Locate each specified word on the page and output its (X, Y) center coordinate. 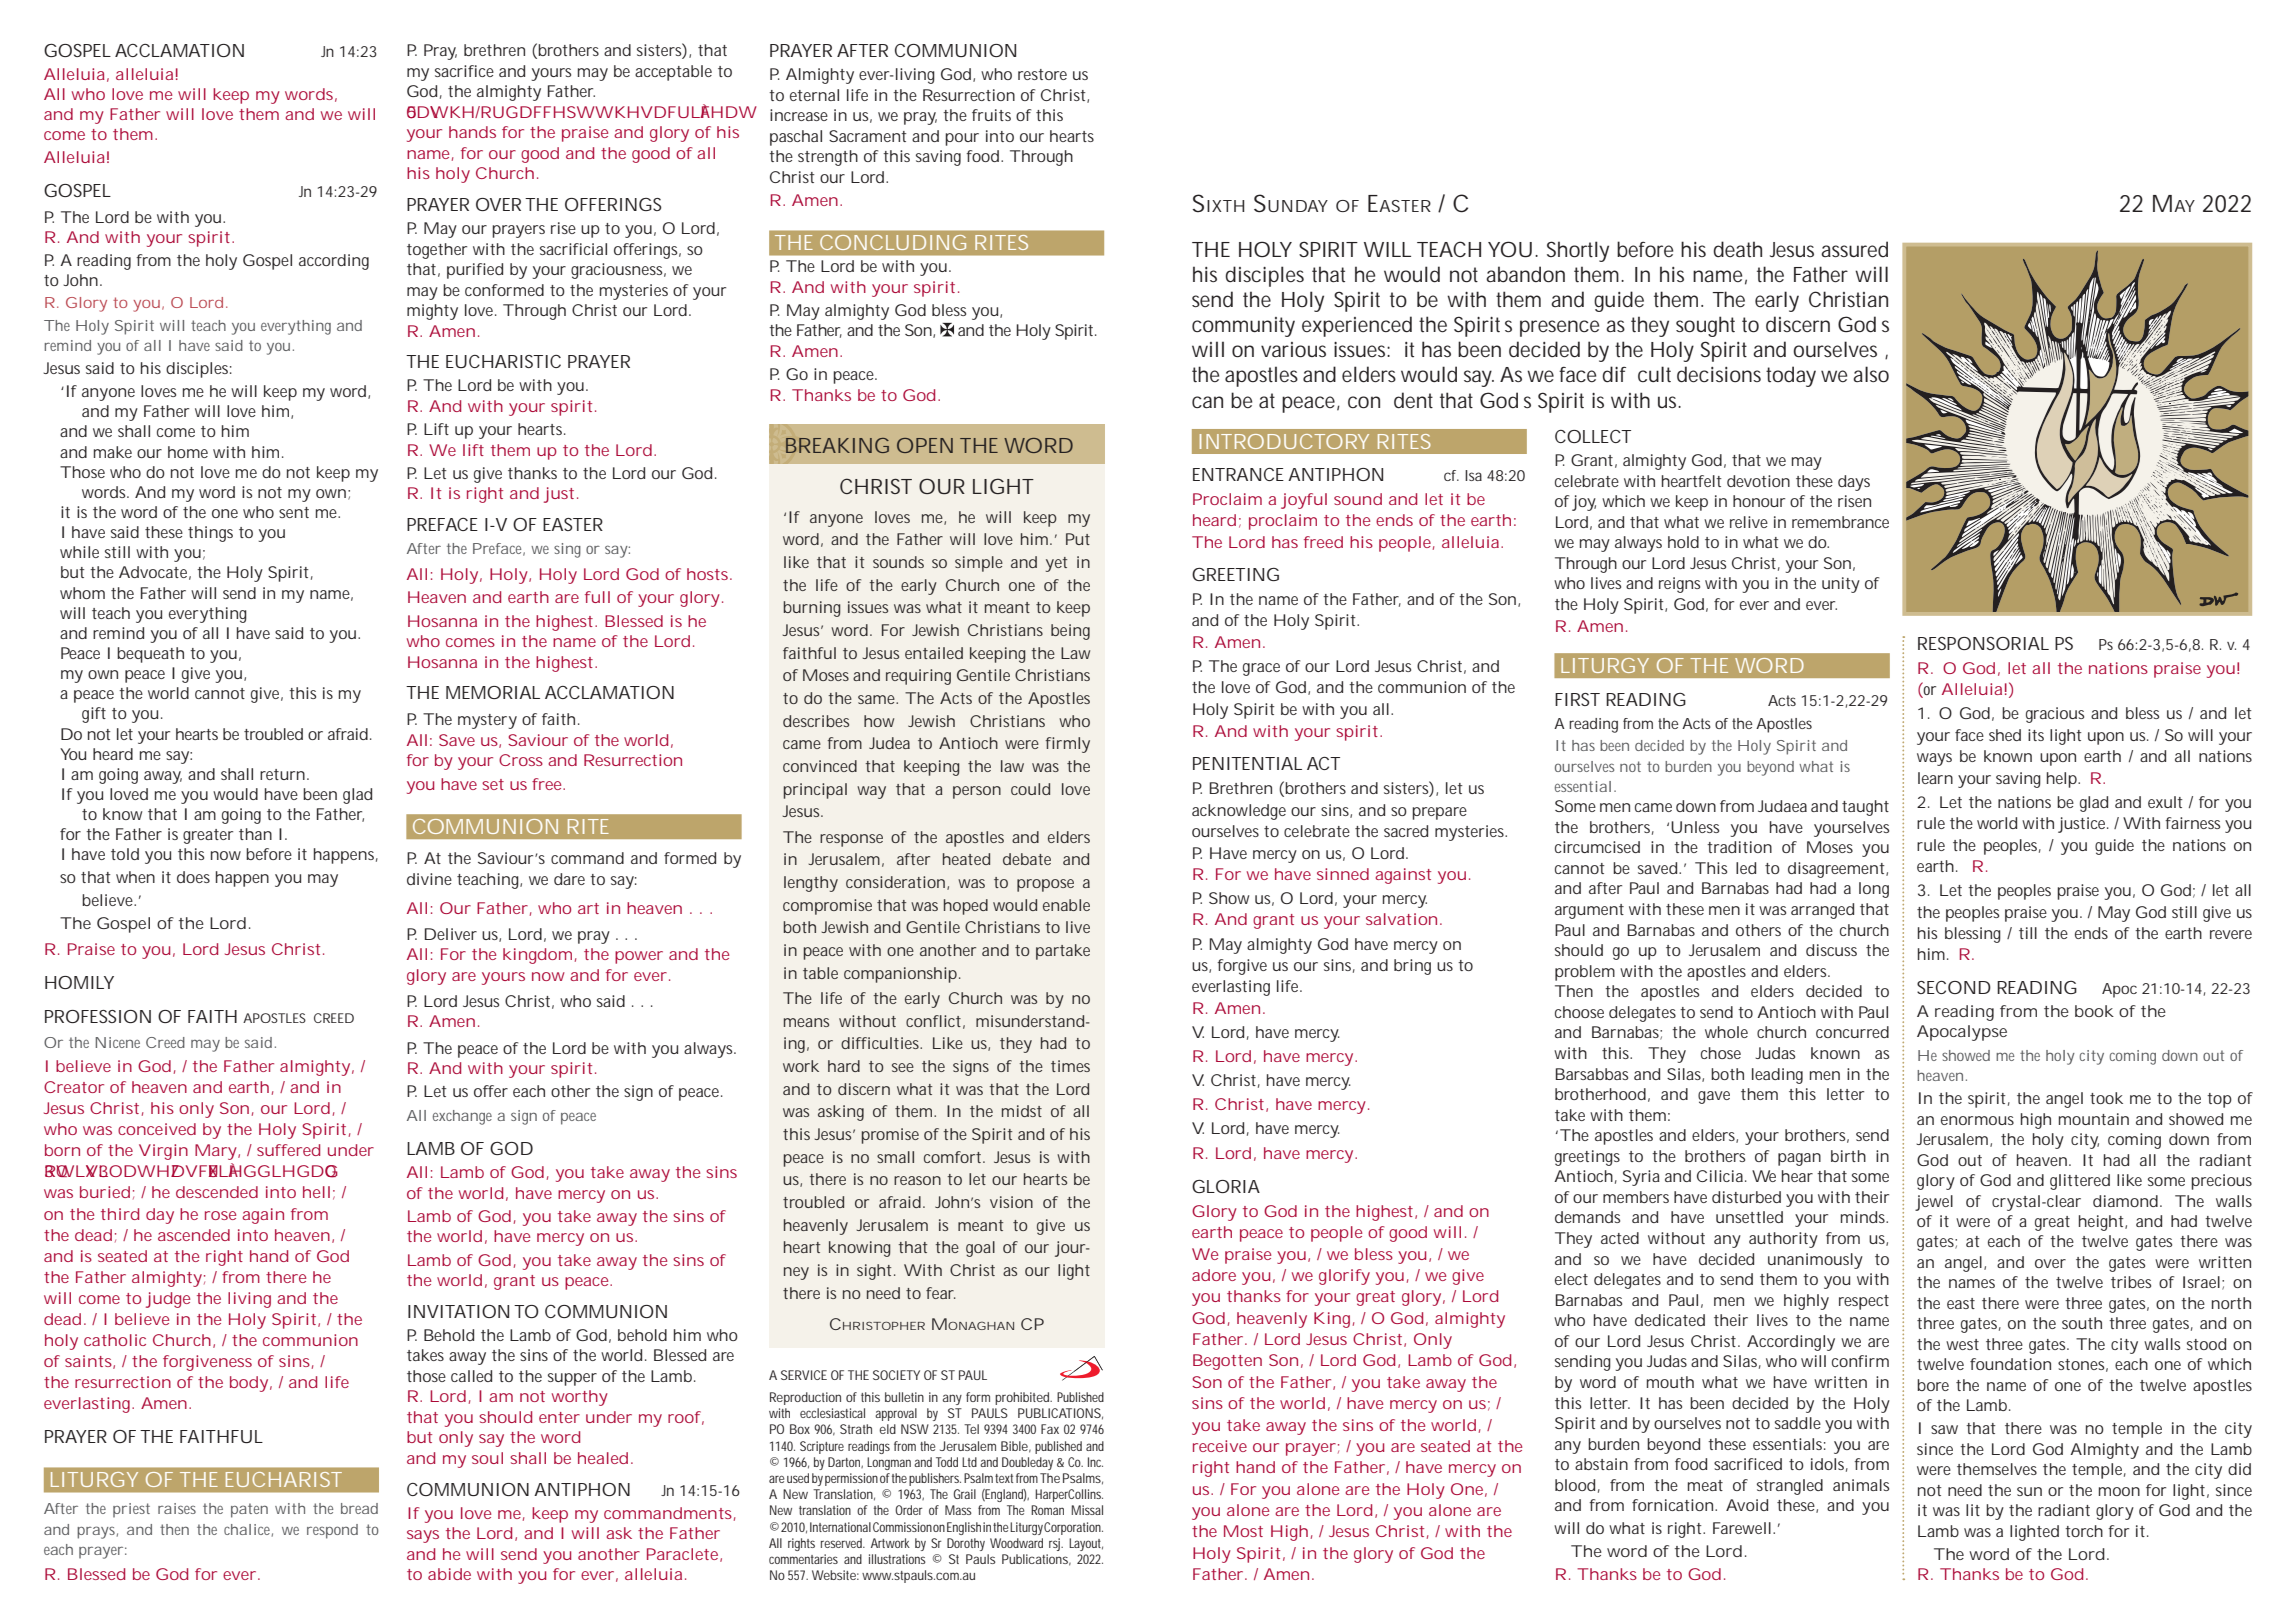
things (210, 534)
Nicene (117, 1042)
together (437, 251)
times (1070, 1066)
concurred (1852, 1032)
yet (1056, 564)
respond (332, 1531)
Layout (1086, 1544)
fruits (991, 115)
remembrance (1840, 522)
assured (1854, 249)
